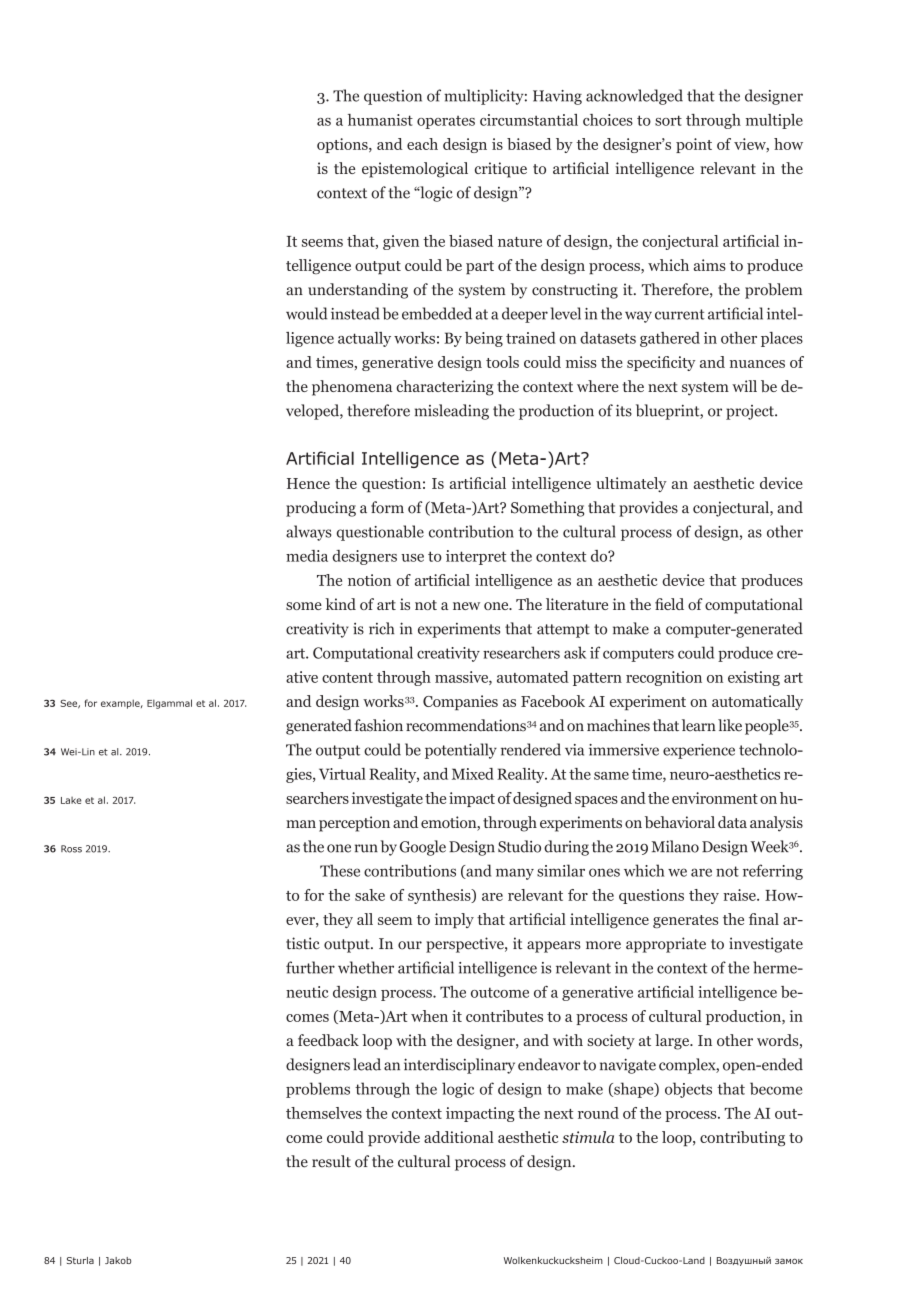 The height and width of the screenshot is (1308, 924). I want to click on Hence, so click(308, 483).
